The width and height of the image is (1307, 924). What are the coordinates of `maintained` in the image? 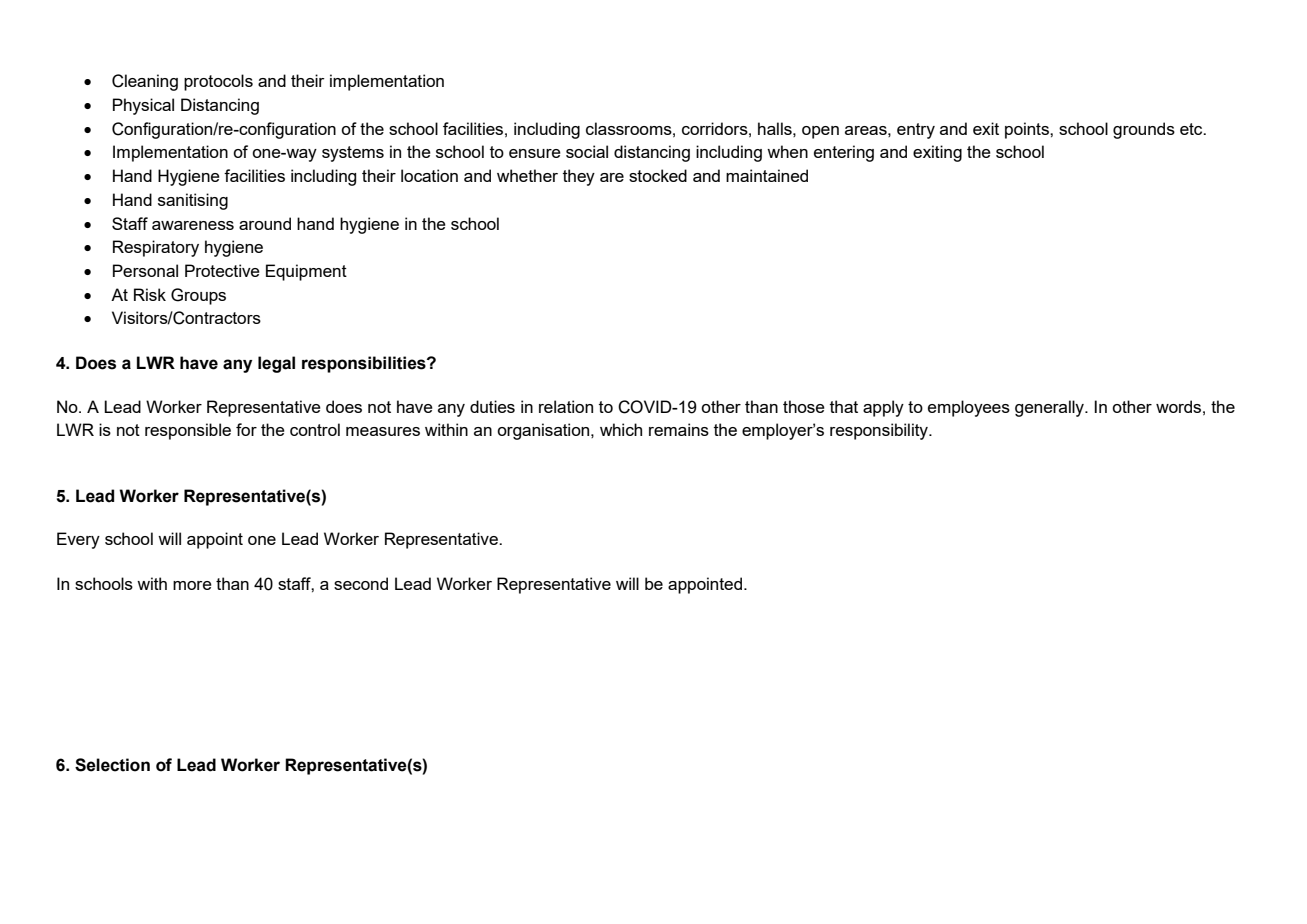 It's located at (767, 175).
